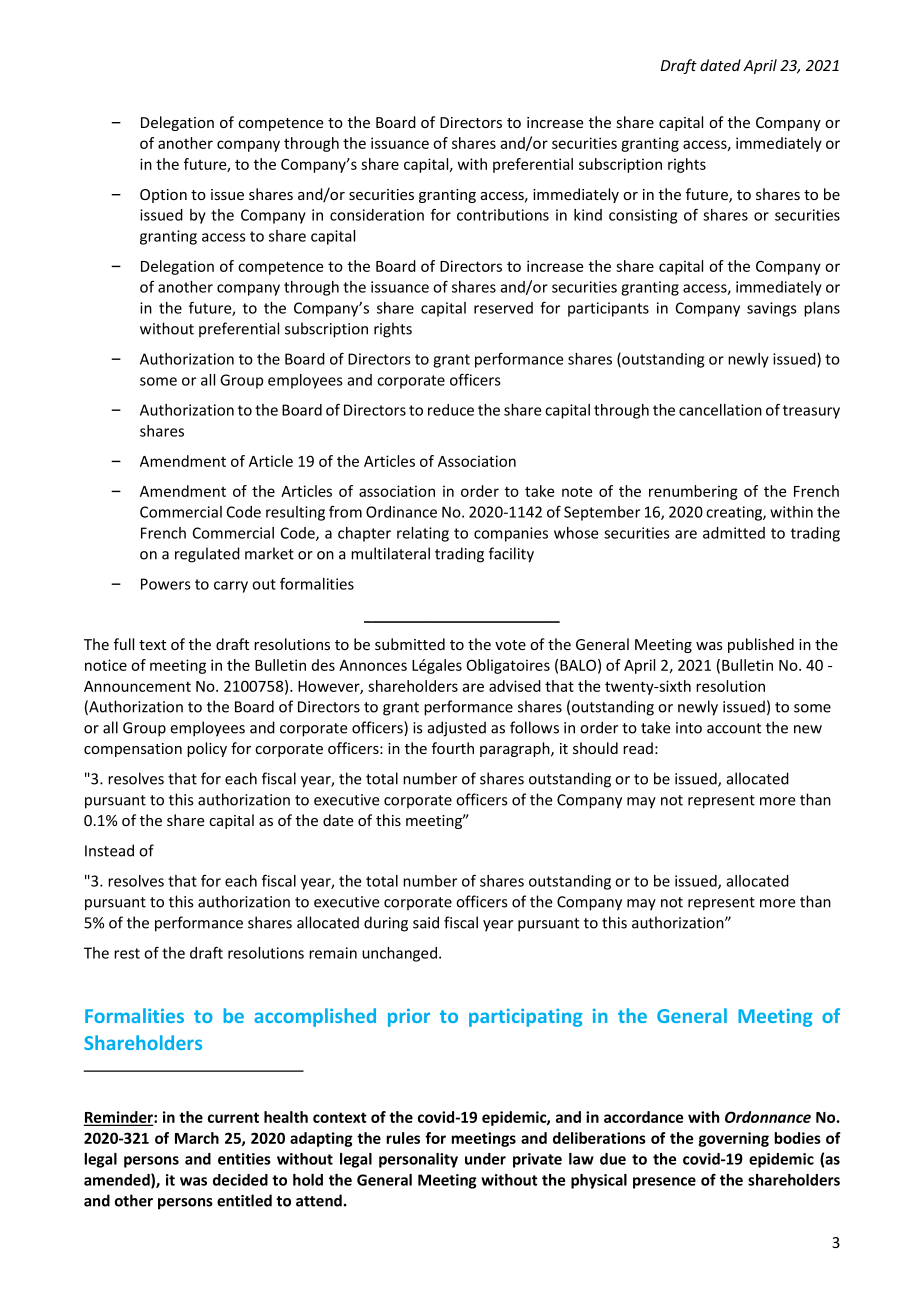 This screenshot has height=1308, width=924. Describe the element at coordinates (485, 1159) in the screenshot. I see `under` at that location.
